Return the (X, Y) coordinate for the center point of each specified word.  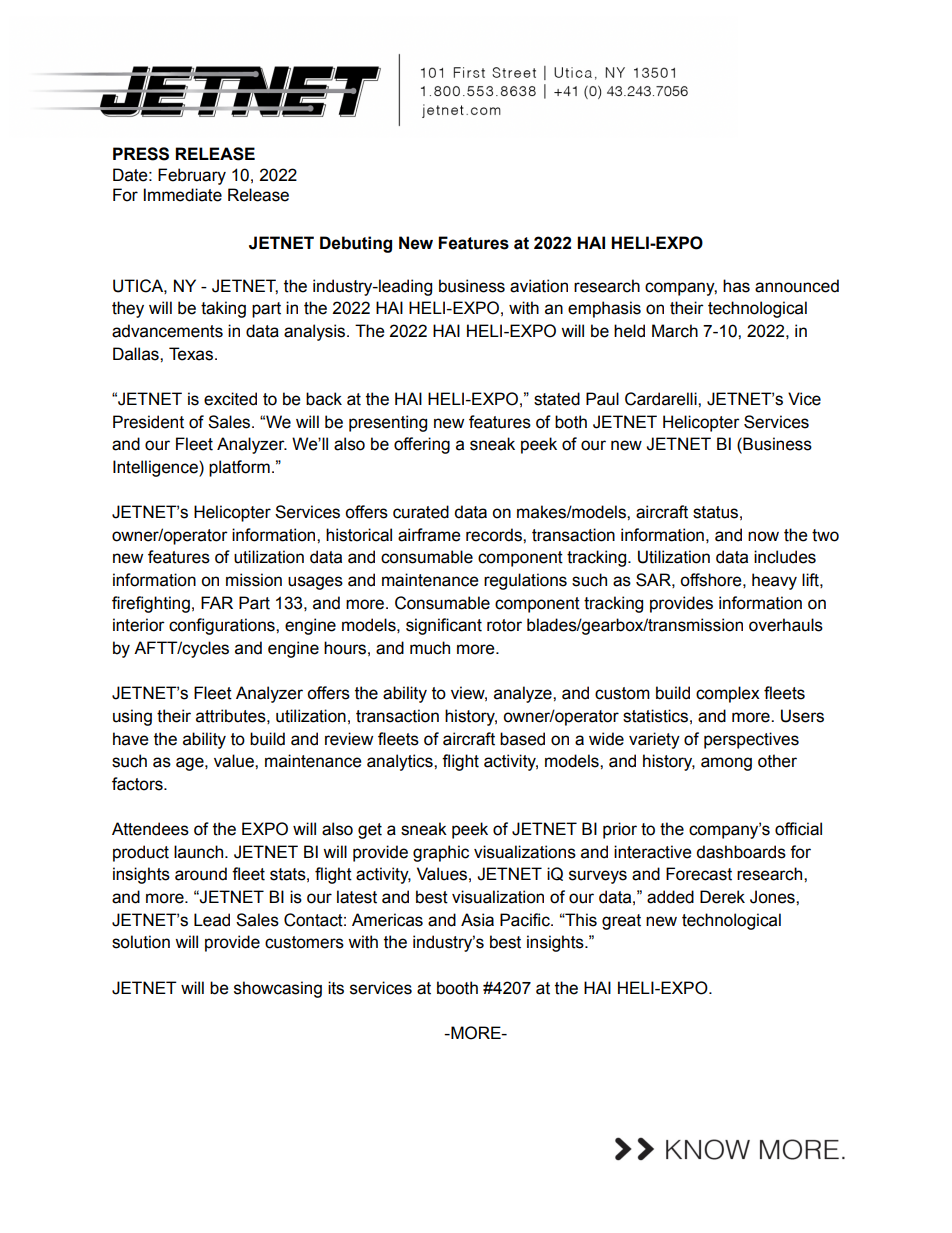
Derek (722, 897)
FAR (217, 602)
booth (457, 988)
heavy (774, 581)
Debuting (356, 244)
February (192, 176)
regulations (525, 581)
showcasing (278, 989)
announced (797, 286)
